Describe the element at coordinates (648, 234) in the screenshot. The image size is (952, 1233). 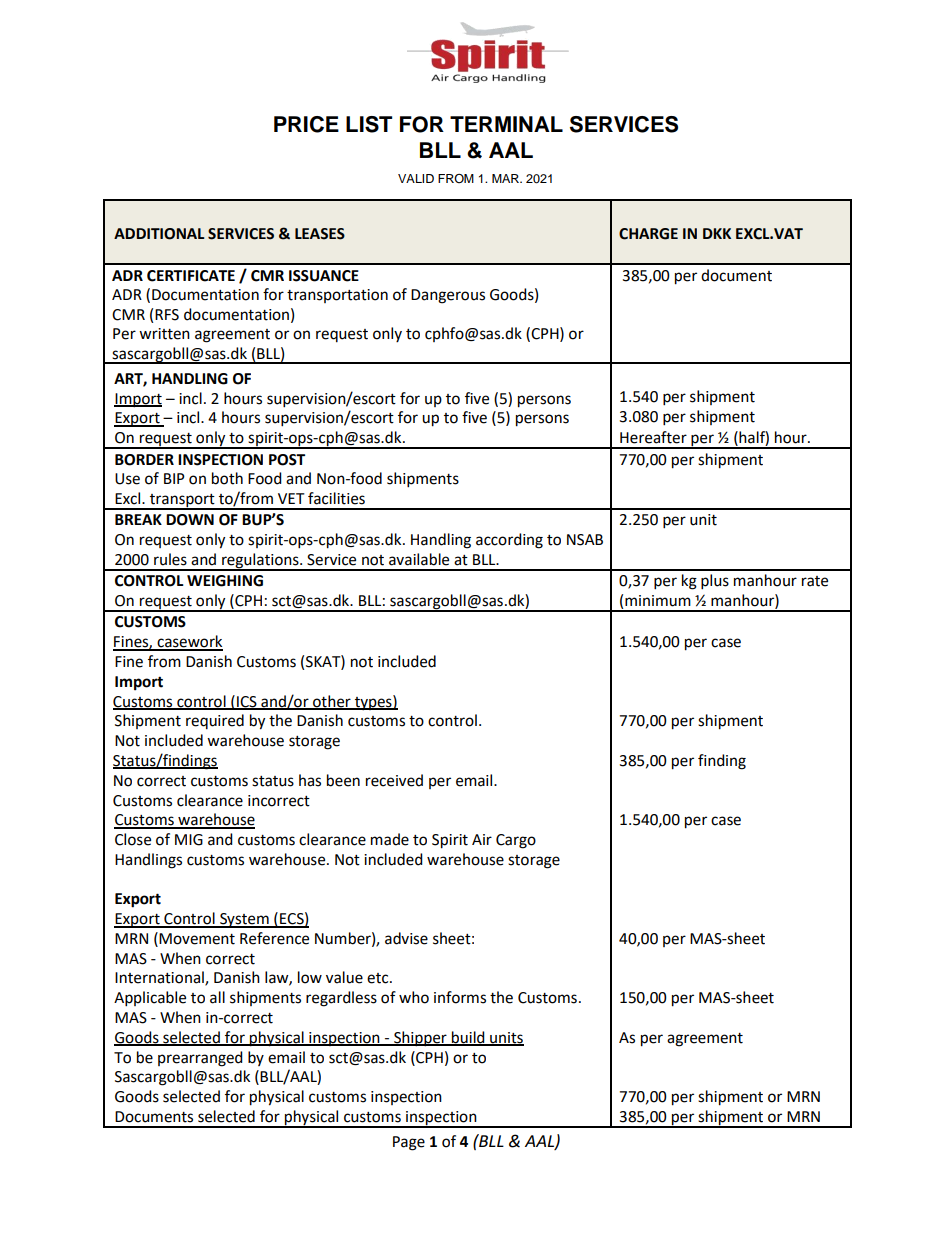
I see `CHARGE` at that location.
